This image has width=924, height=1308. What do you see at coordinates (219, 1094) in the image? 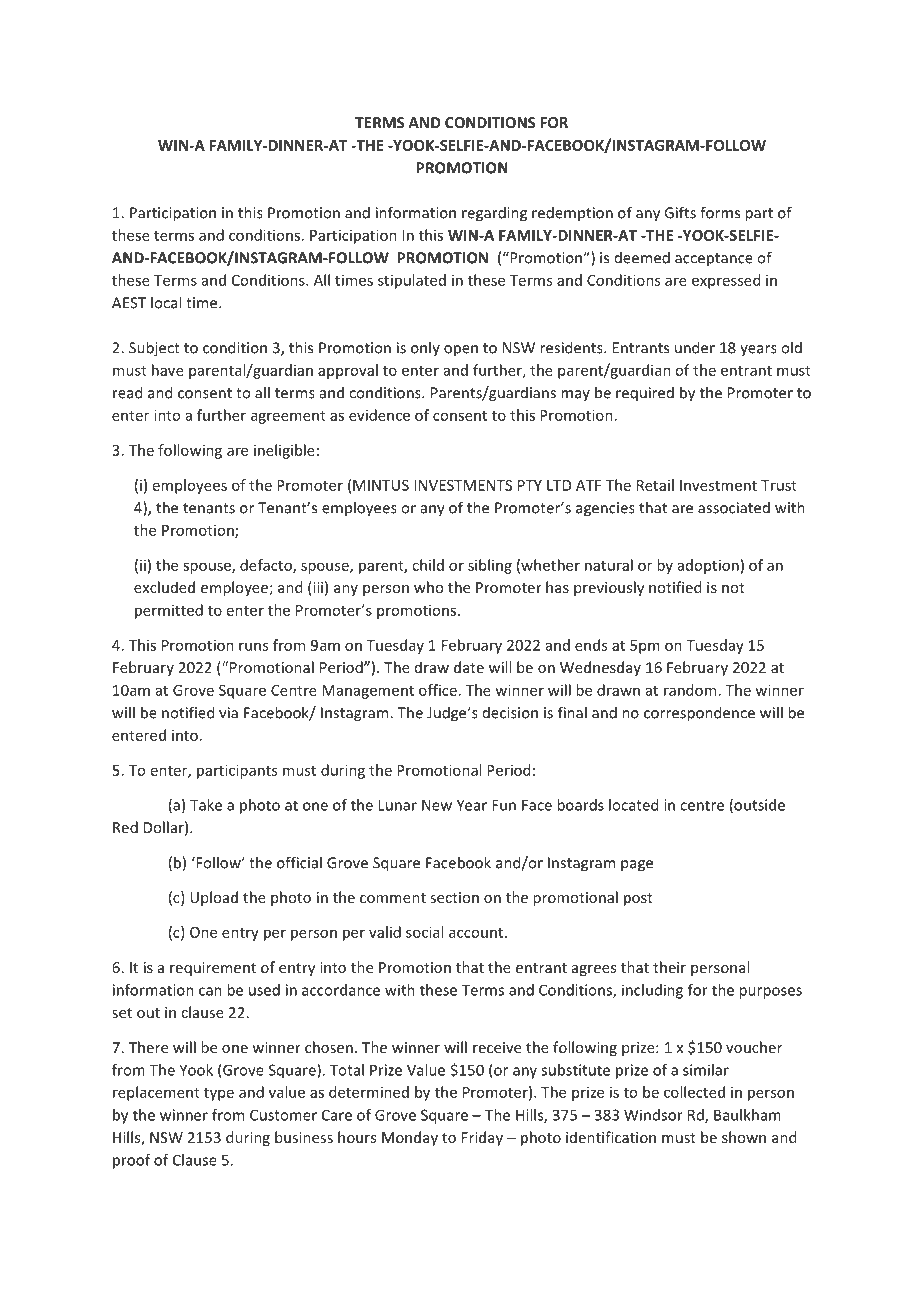
I see `type` at bounding box center [219, 1094].
